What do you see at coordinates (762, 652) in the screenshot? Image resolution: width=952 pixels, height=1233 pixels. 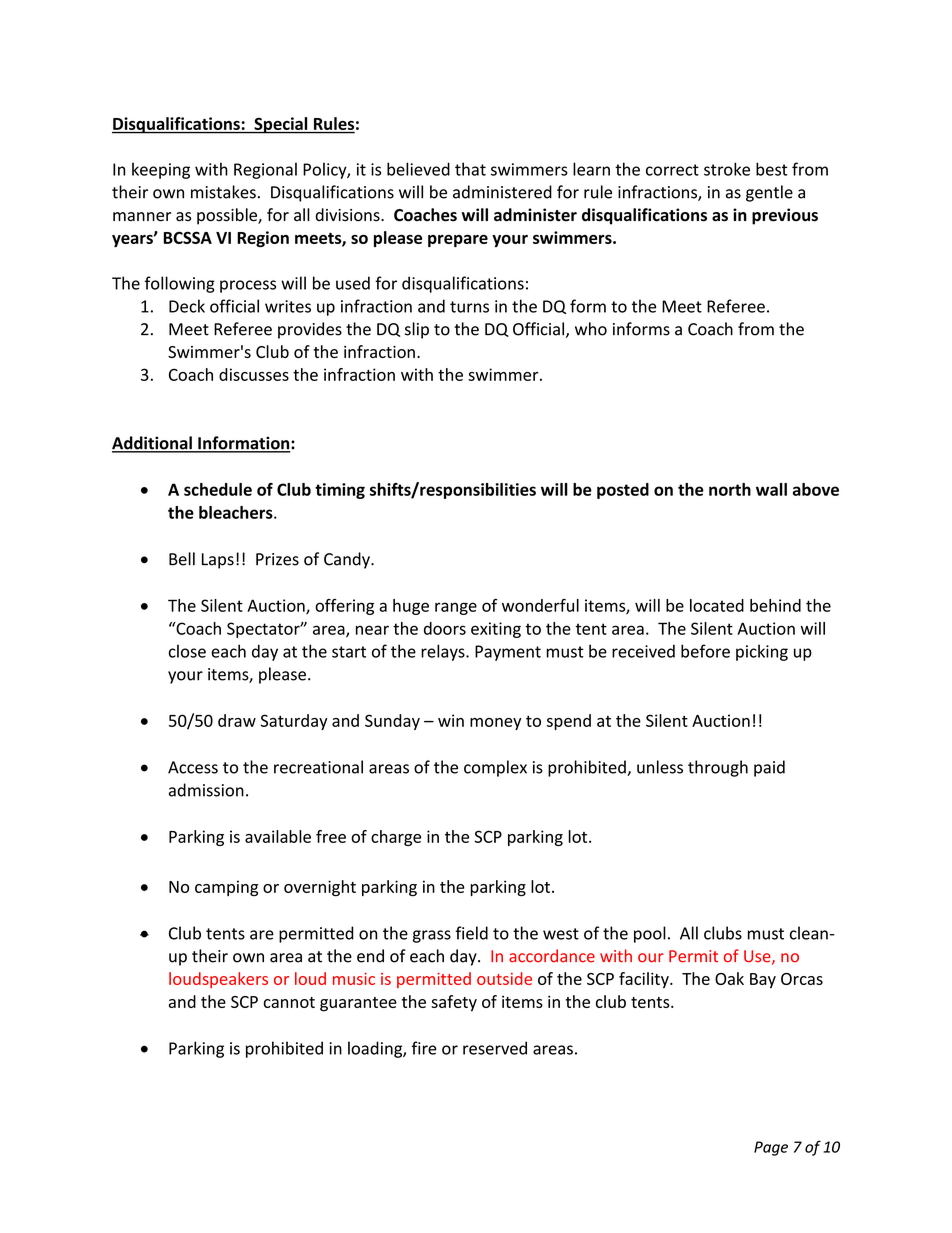 I see `picking` at bounding box center [762, 652].
